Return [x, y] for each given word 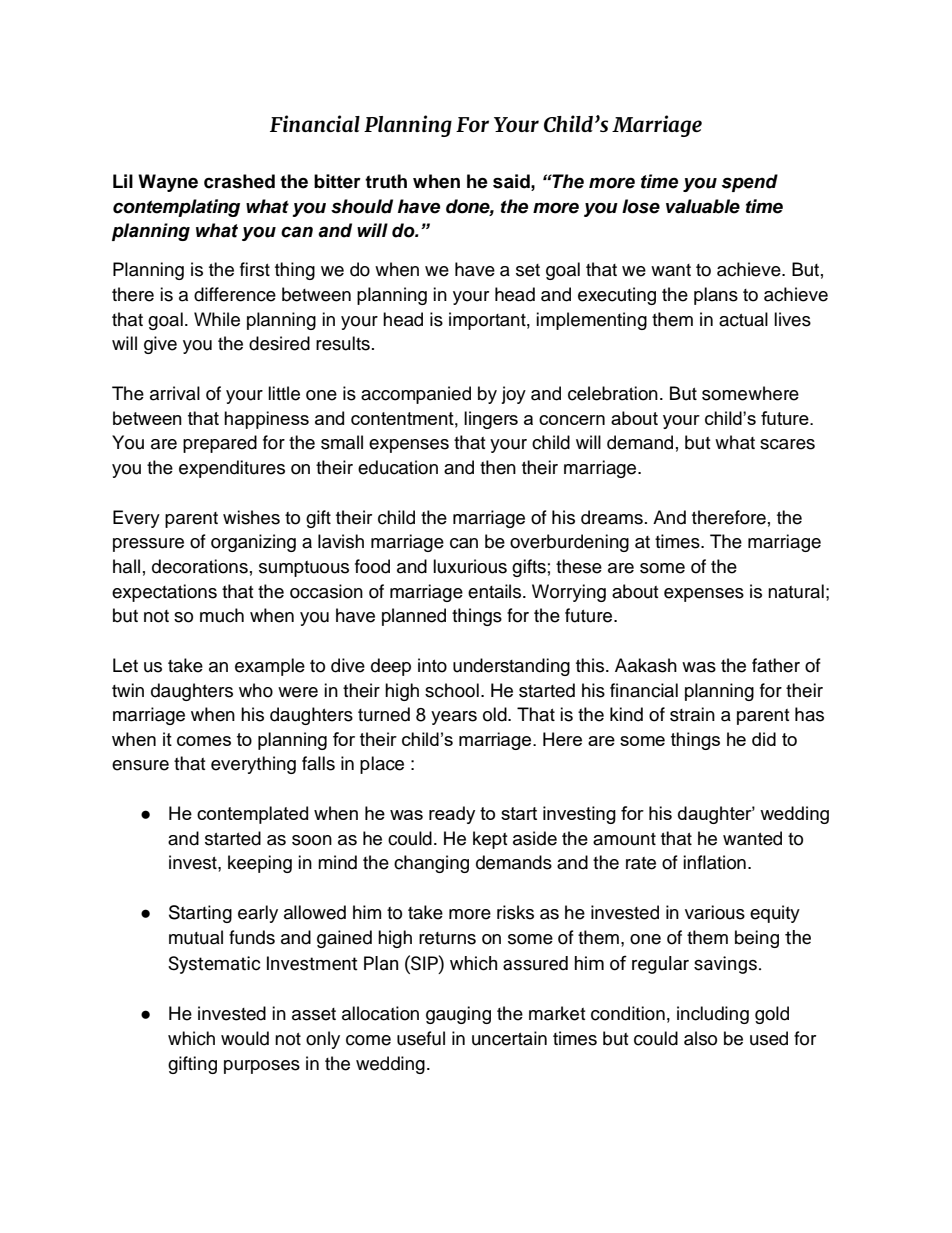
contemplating [176, 208]
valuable [703, 206]
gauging [458, 1015]
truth [386, 181]
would [245, 1038]
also [700, 1038]
